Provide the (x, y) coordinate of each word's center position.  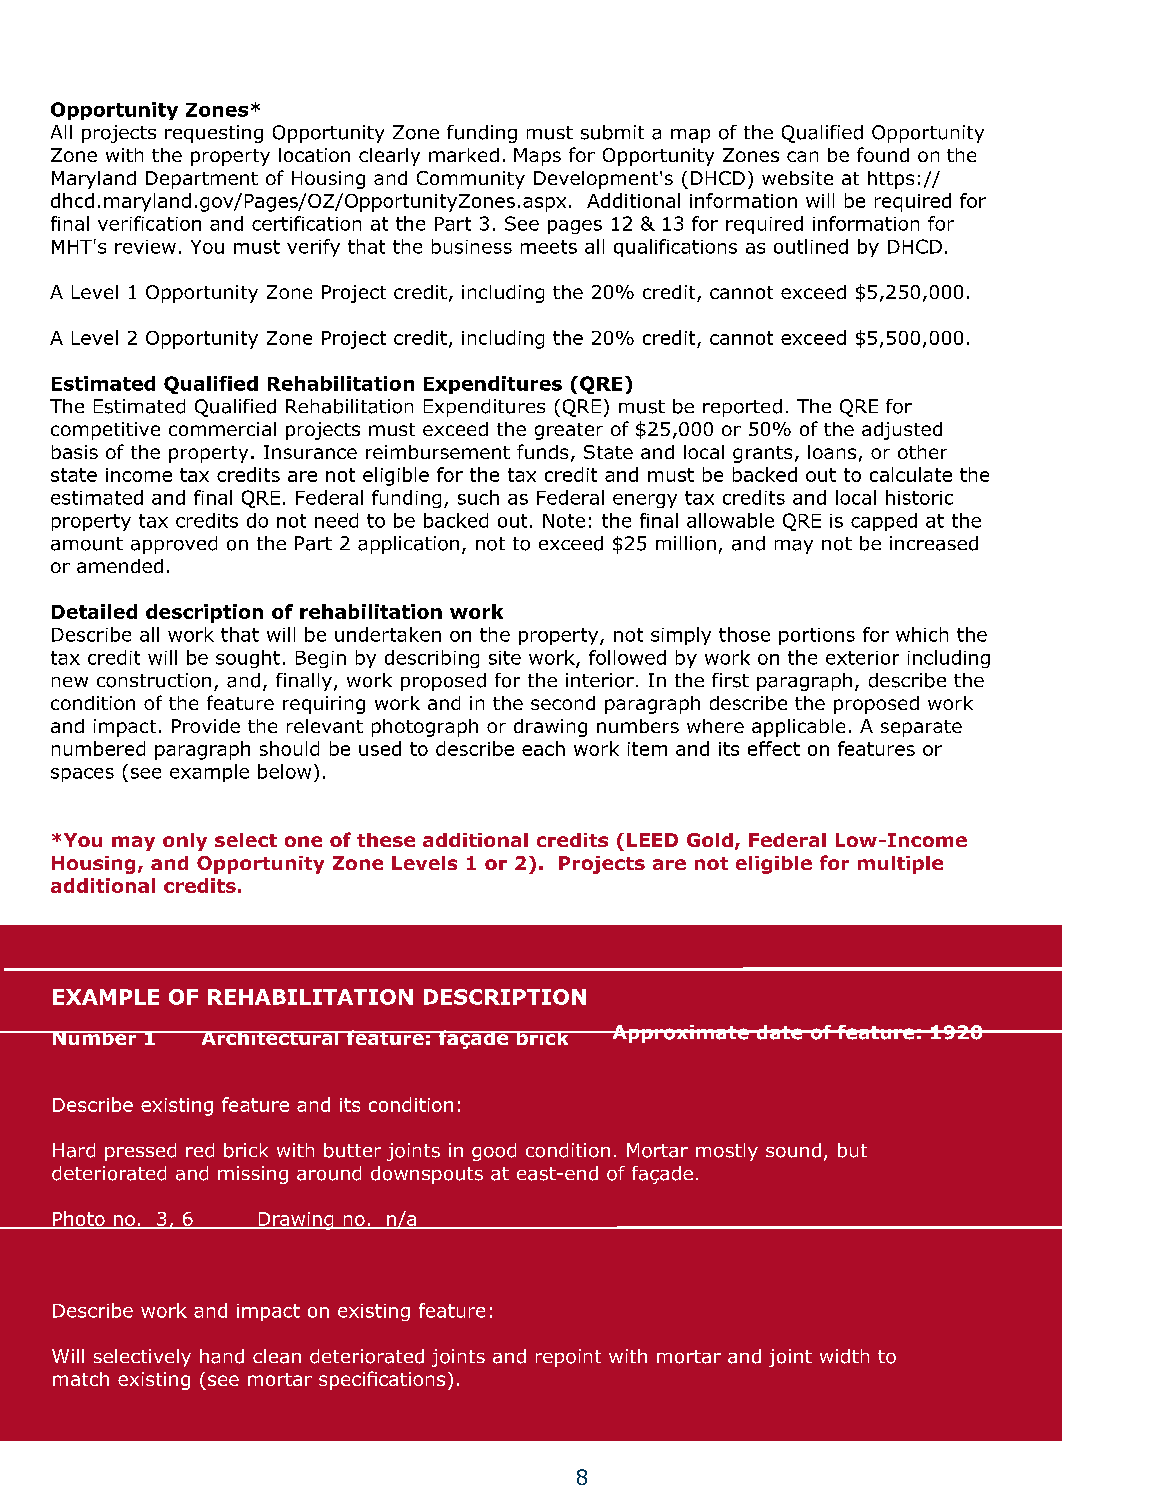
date (779, 1032)
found (883, 154)
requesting (214, 134)
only (185, 842)
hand (222, 1356)
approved (174, 545)
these (386, 840)
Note (564, 521)
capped (884, 522)
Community (471, 180)
